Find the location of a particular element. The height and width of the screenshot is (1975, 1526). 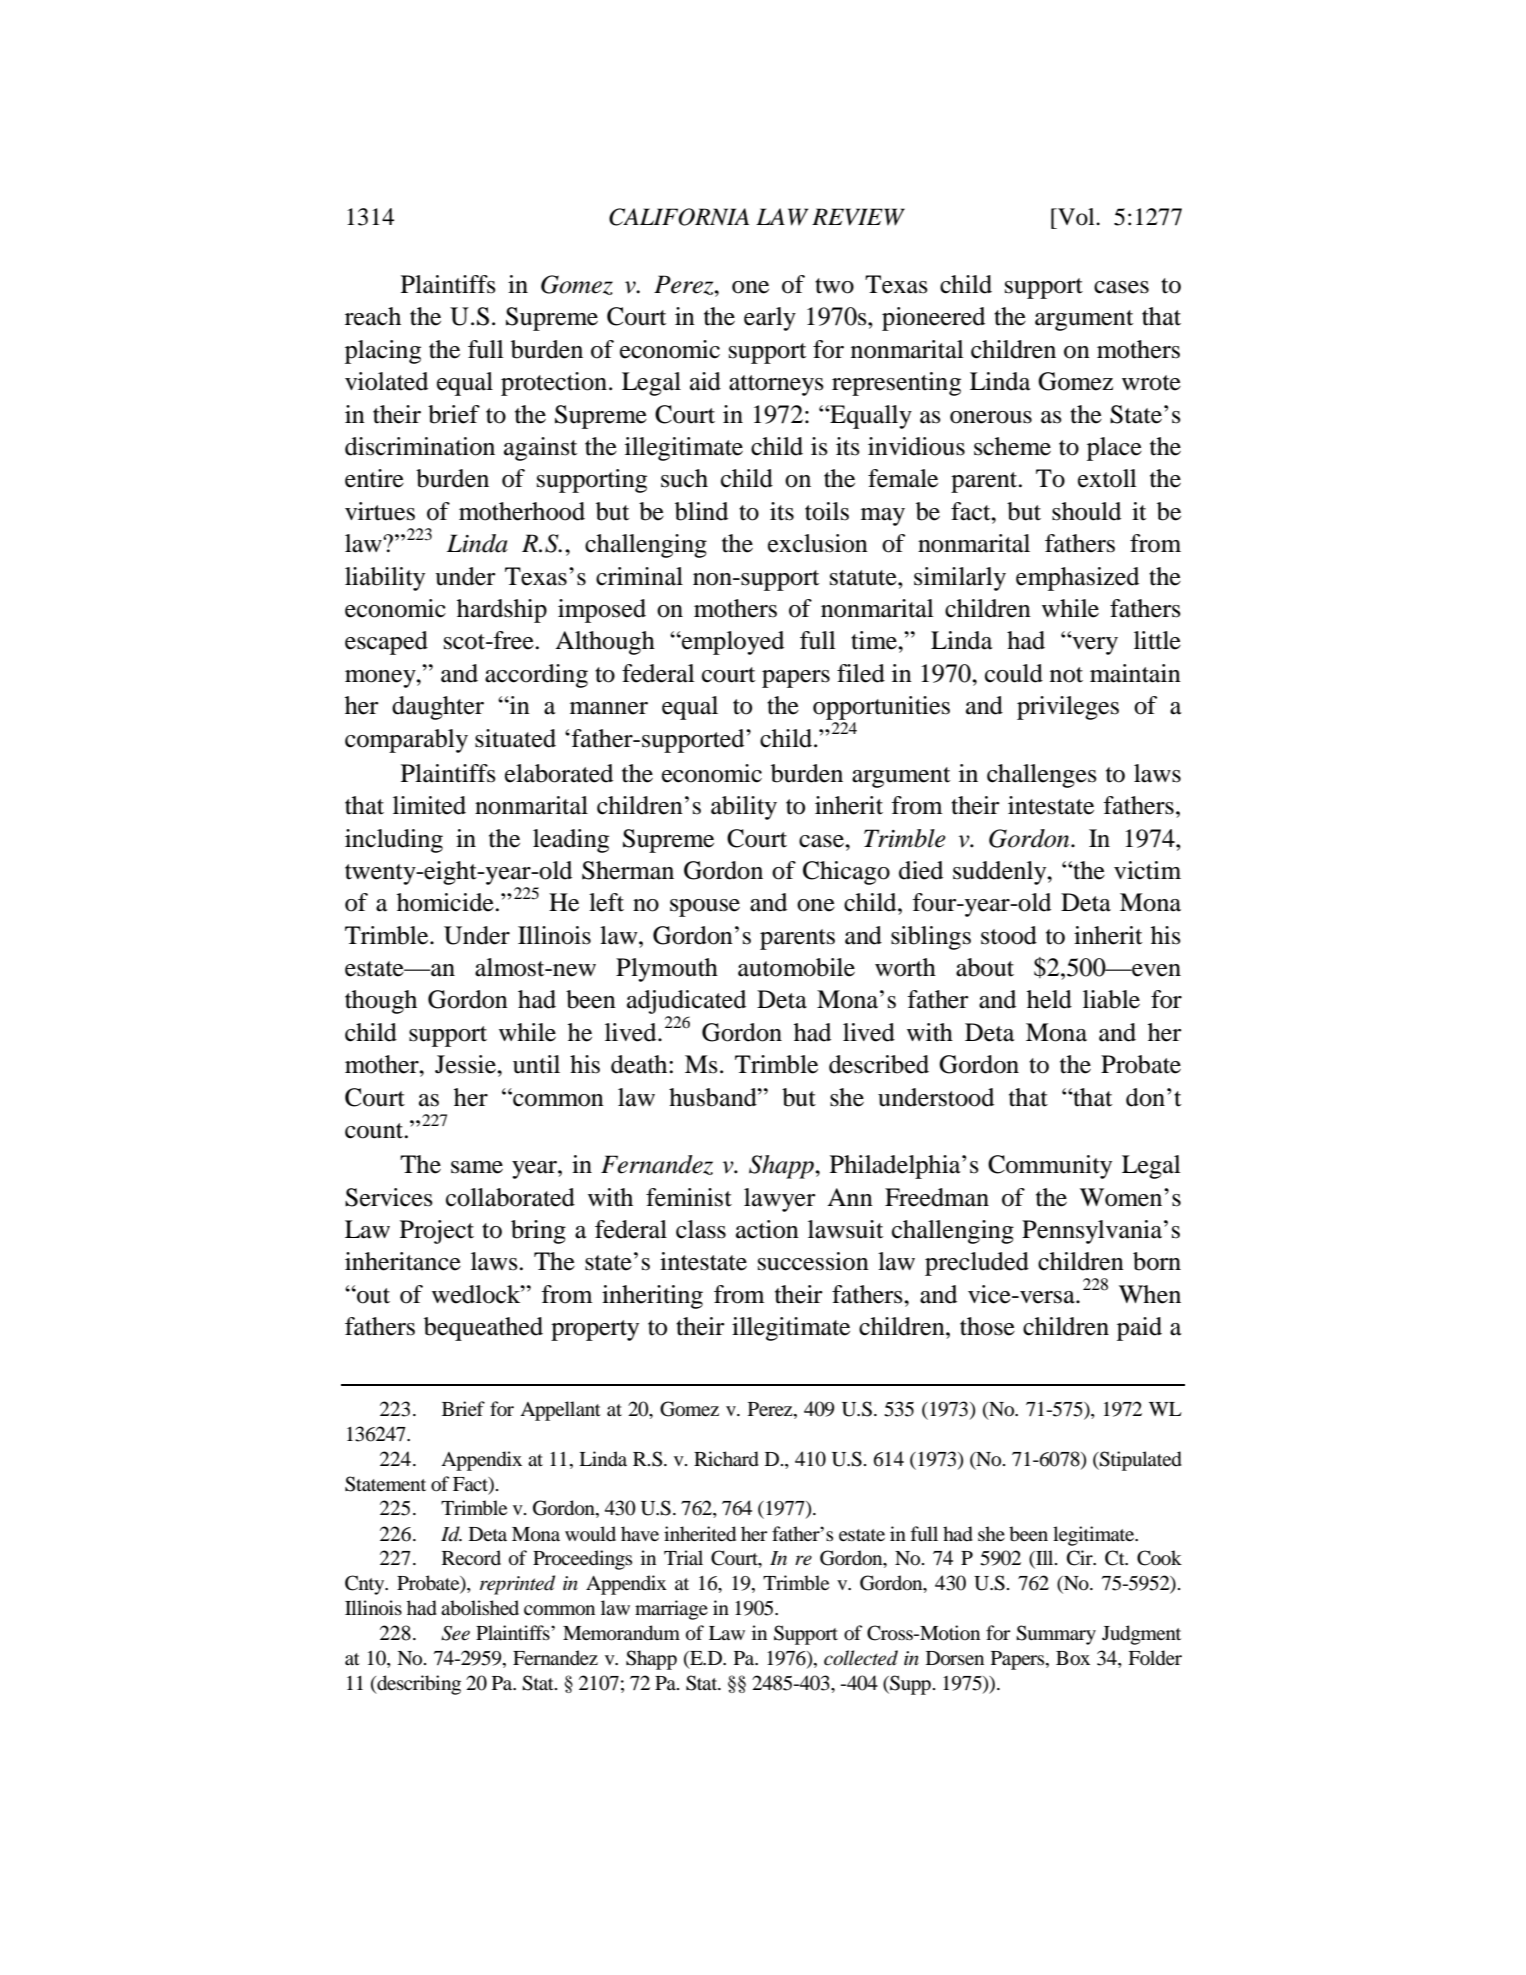

reach is located at coordinates (373, 316).
